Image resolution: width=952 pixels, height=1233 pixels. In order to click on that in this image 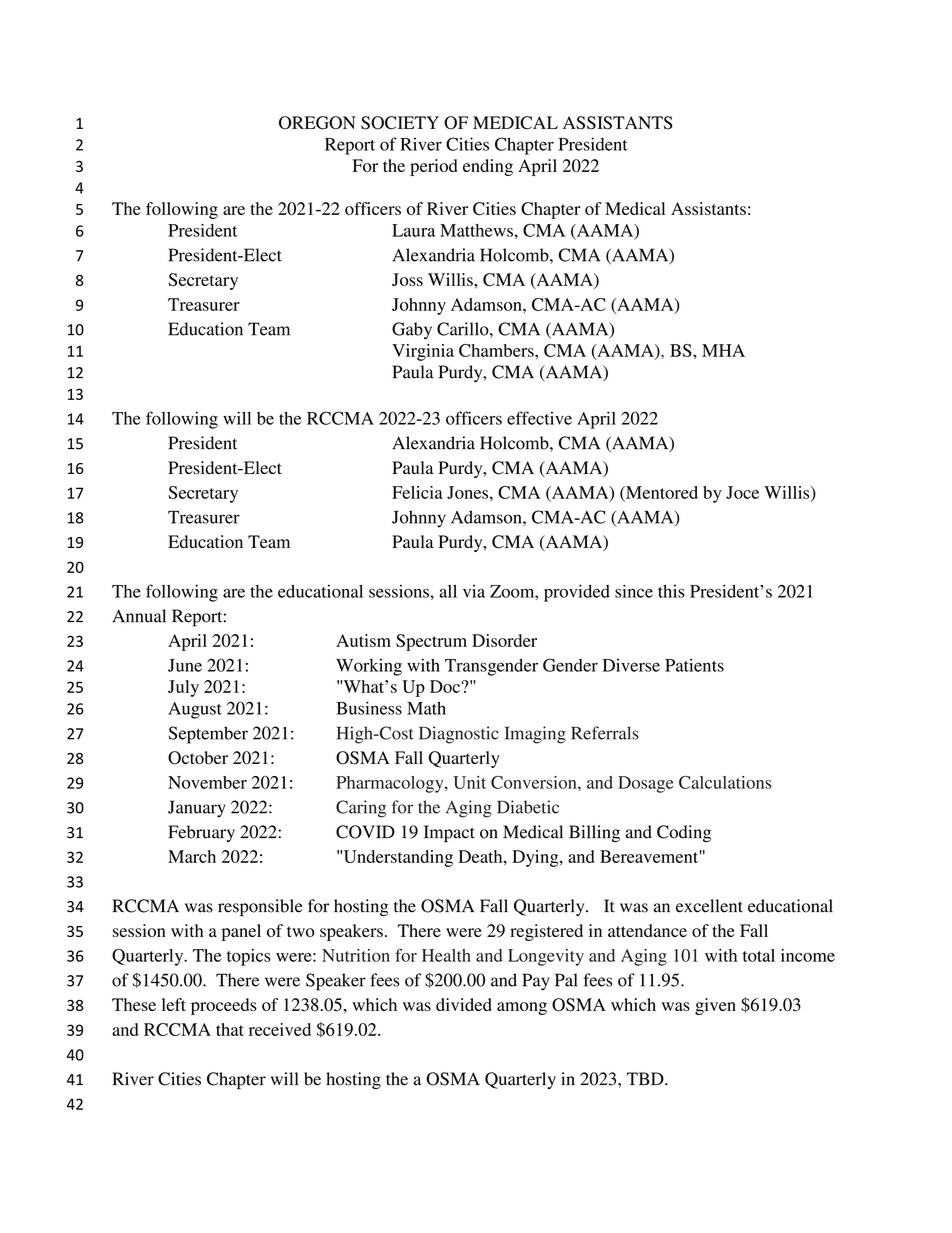, I will do `click(230, 1029)`.
